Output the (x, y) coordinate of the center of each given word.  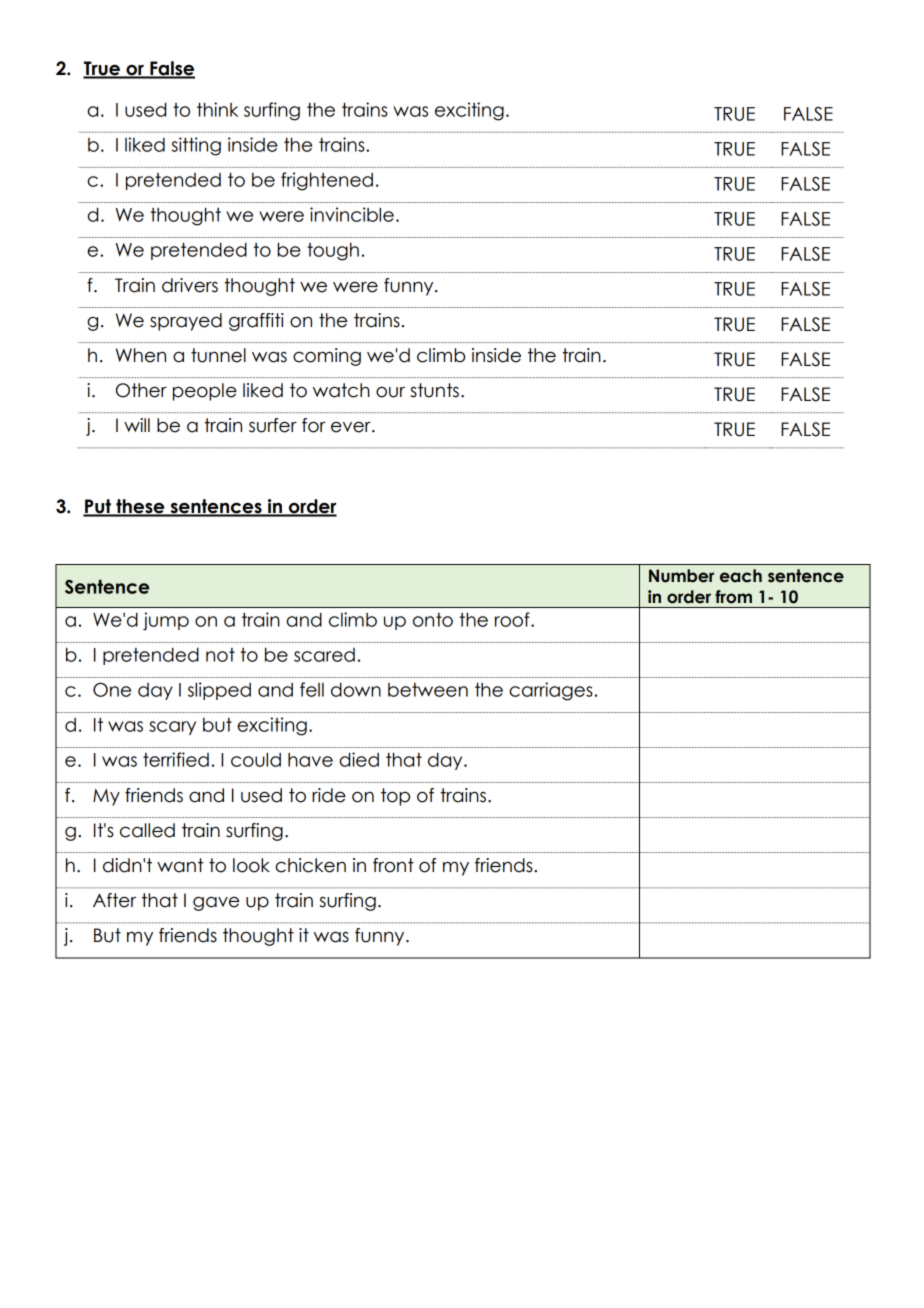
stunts (434, 390)
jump (166, 621)
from (733, 597)
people (205, 392)
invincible (352, 214)
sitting (196, 146)
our (390, 392)
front (393, 865)
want (180, 865)
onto (433, 620)
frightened (327, 181)
